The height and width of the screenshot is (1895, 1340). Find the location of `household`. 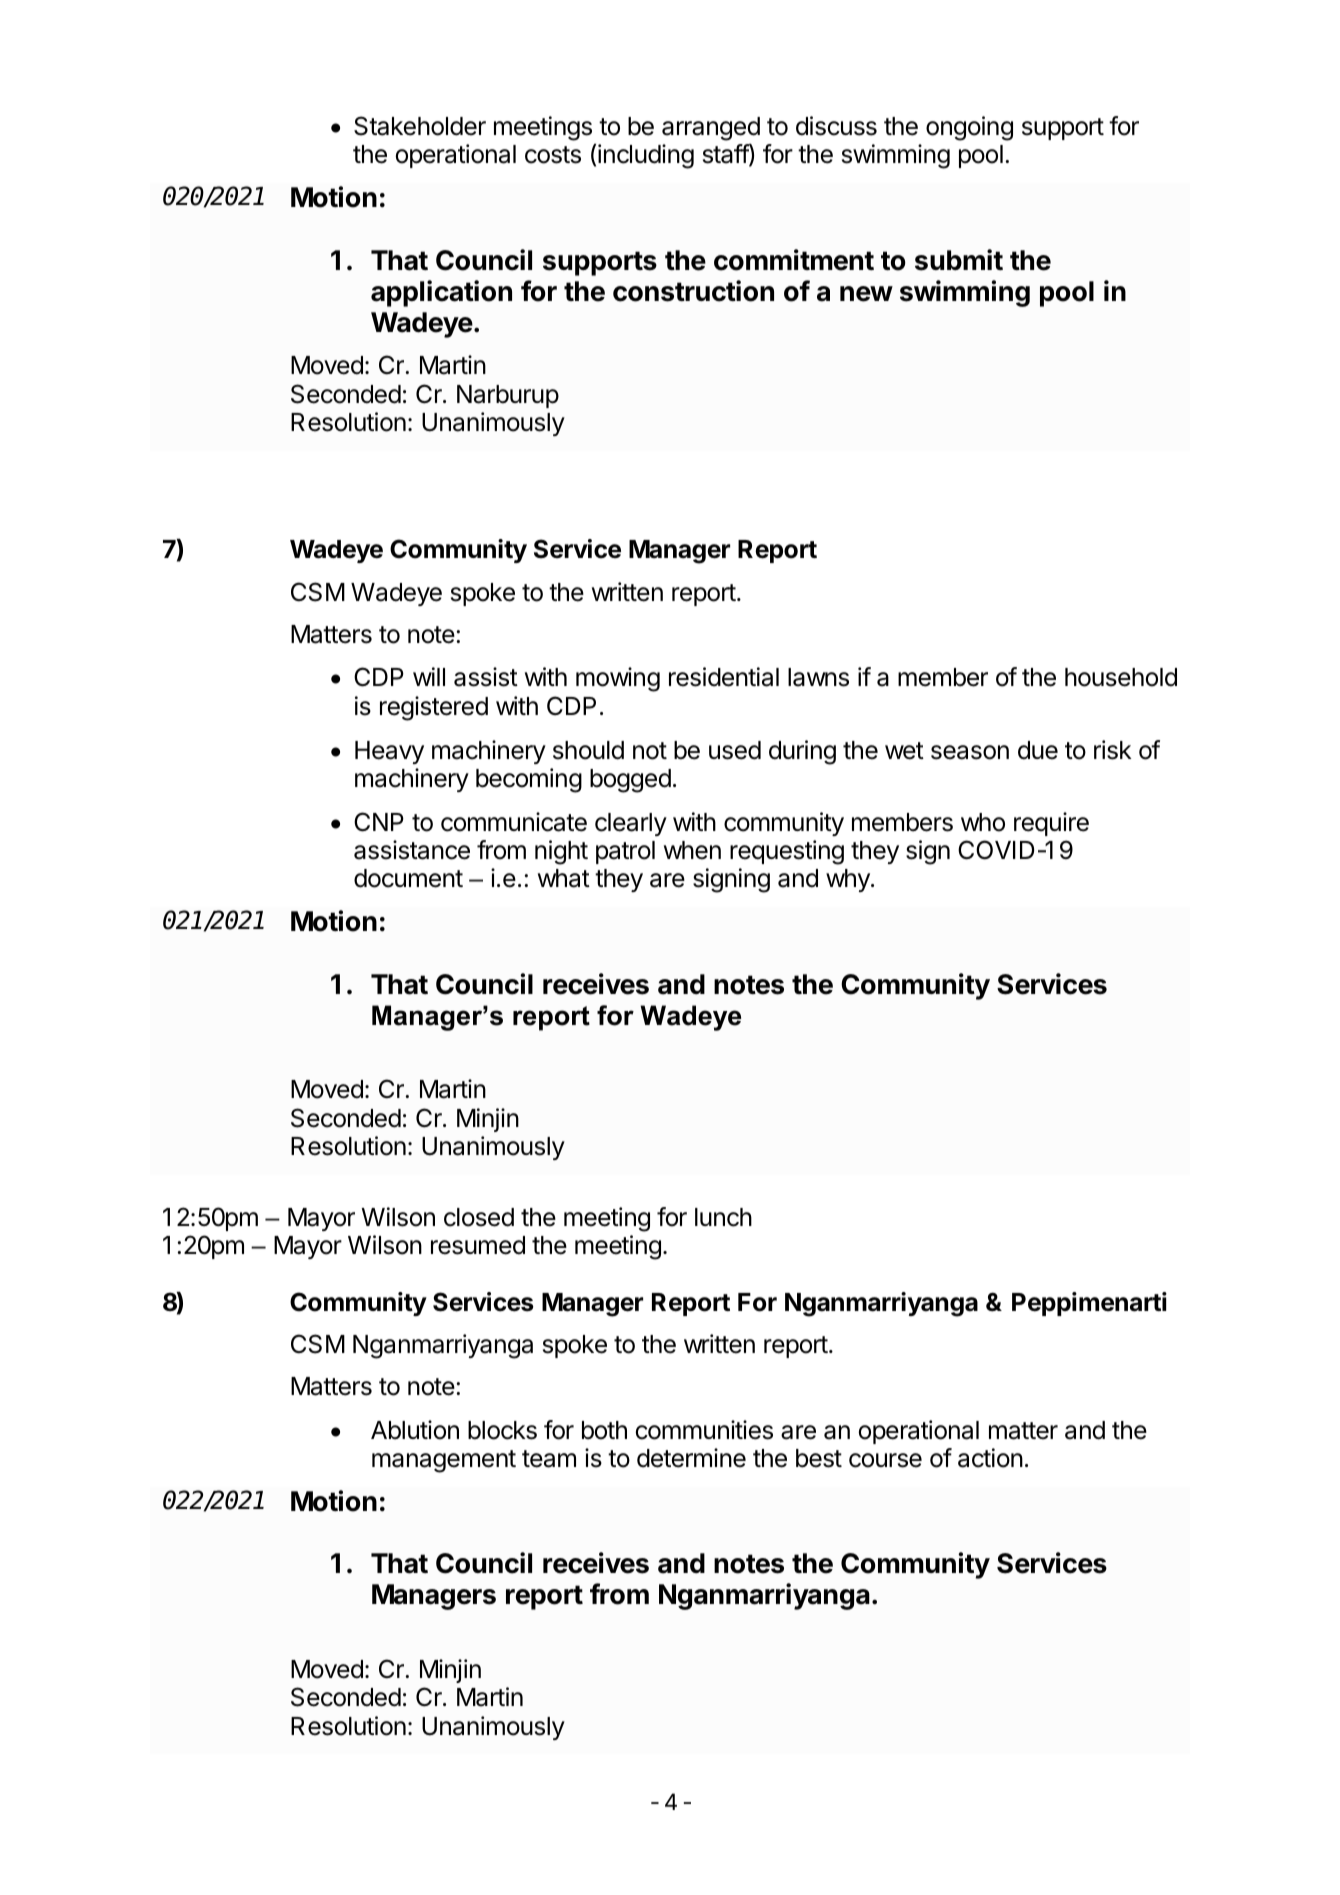

household is located at coordinates (1121, 677).
